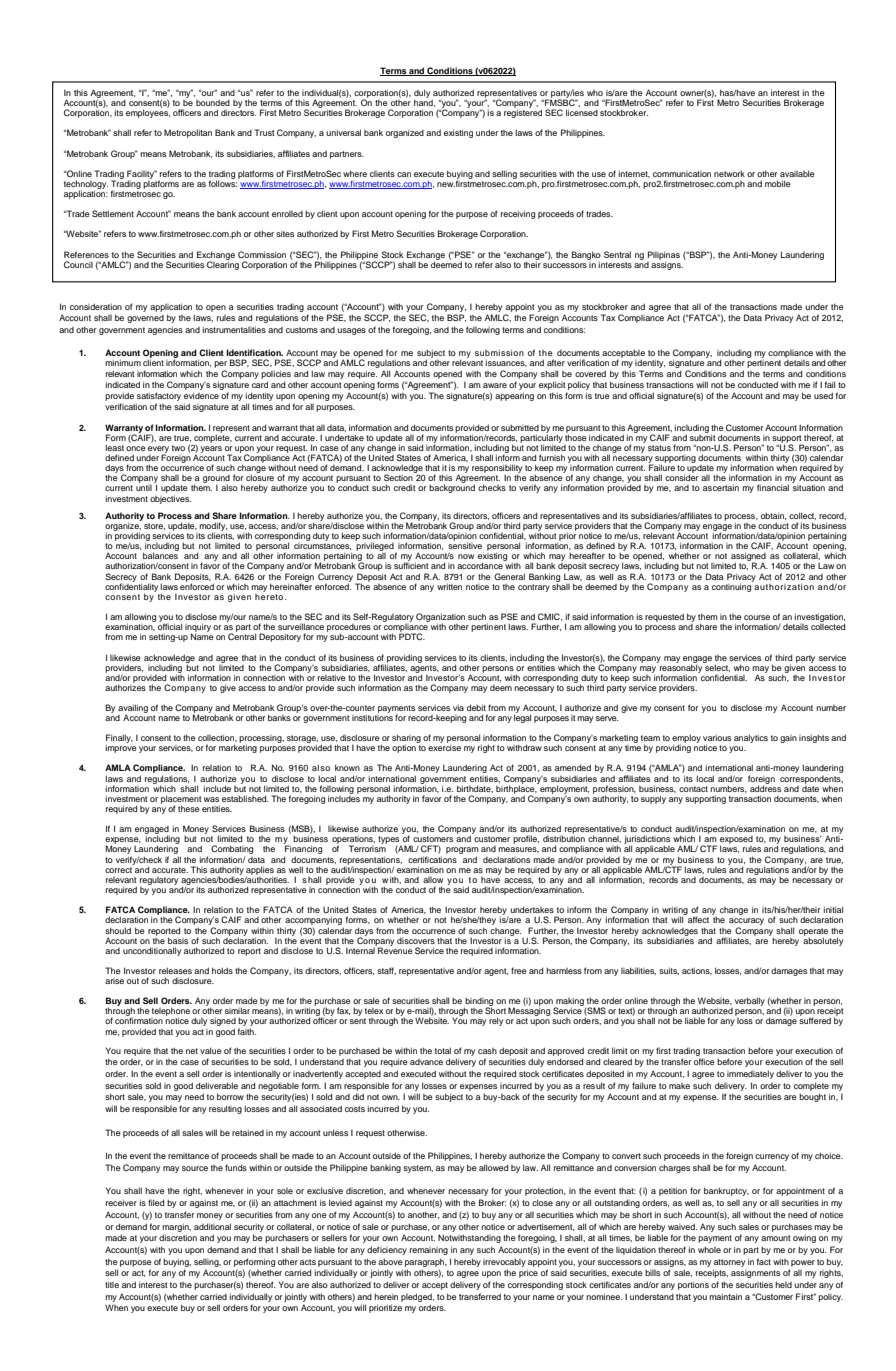 The width and height of the page is (896, 1371). What do you see at coordinates (139, 1020) in the page?
I see `confirmation` at bounding box center [139, 1020].
